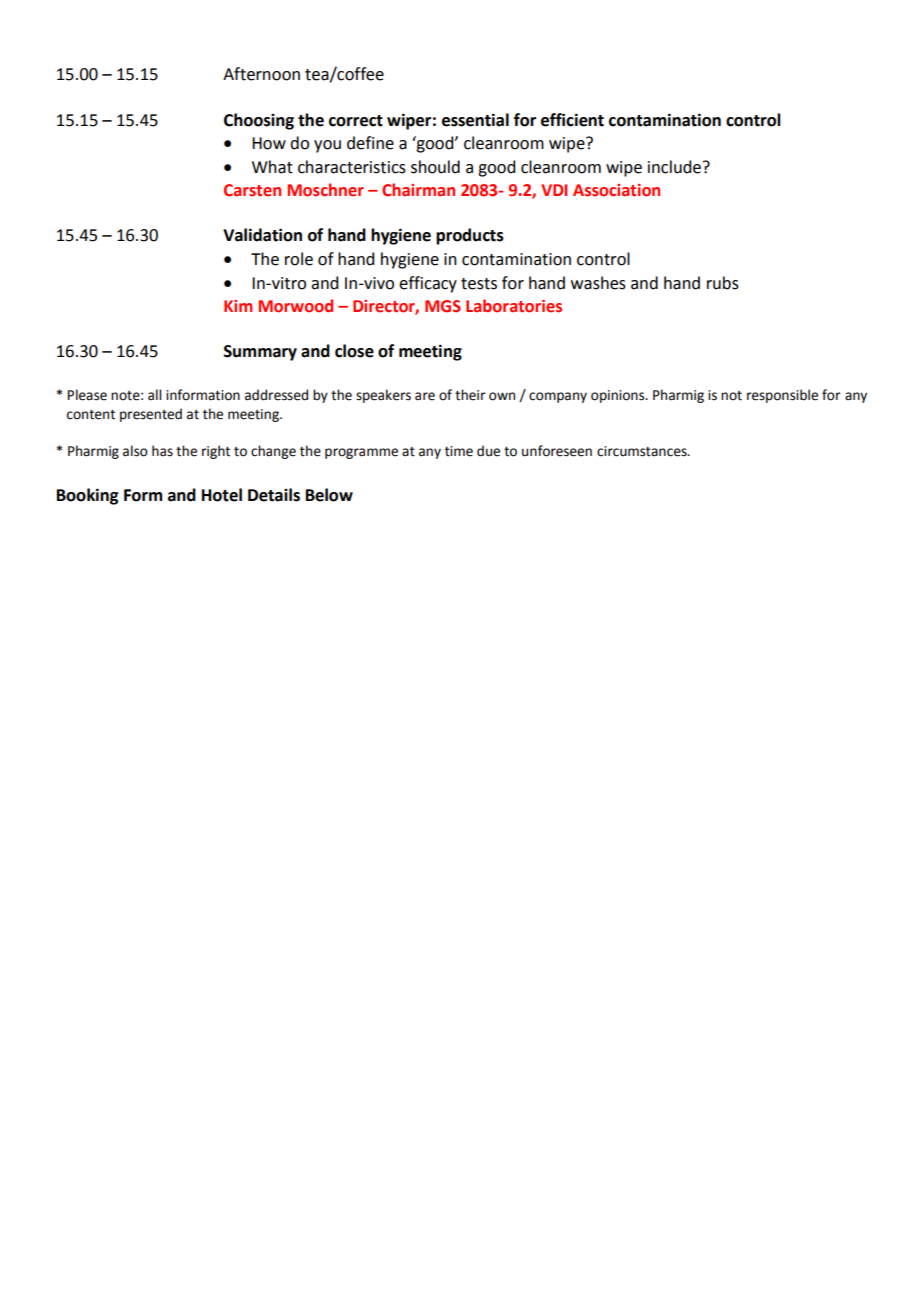 This screenshot has height=1307, width=924. I want to click on rubs, so click(723, 283).
